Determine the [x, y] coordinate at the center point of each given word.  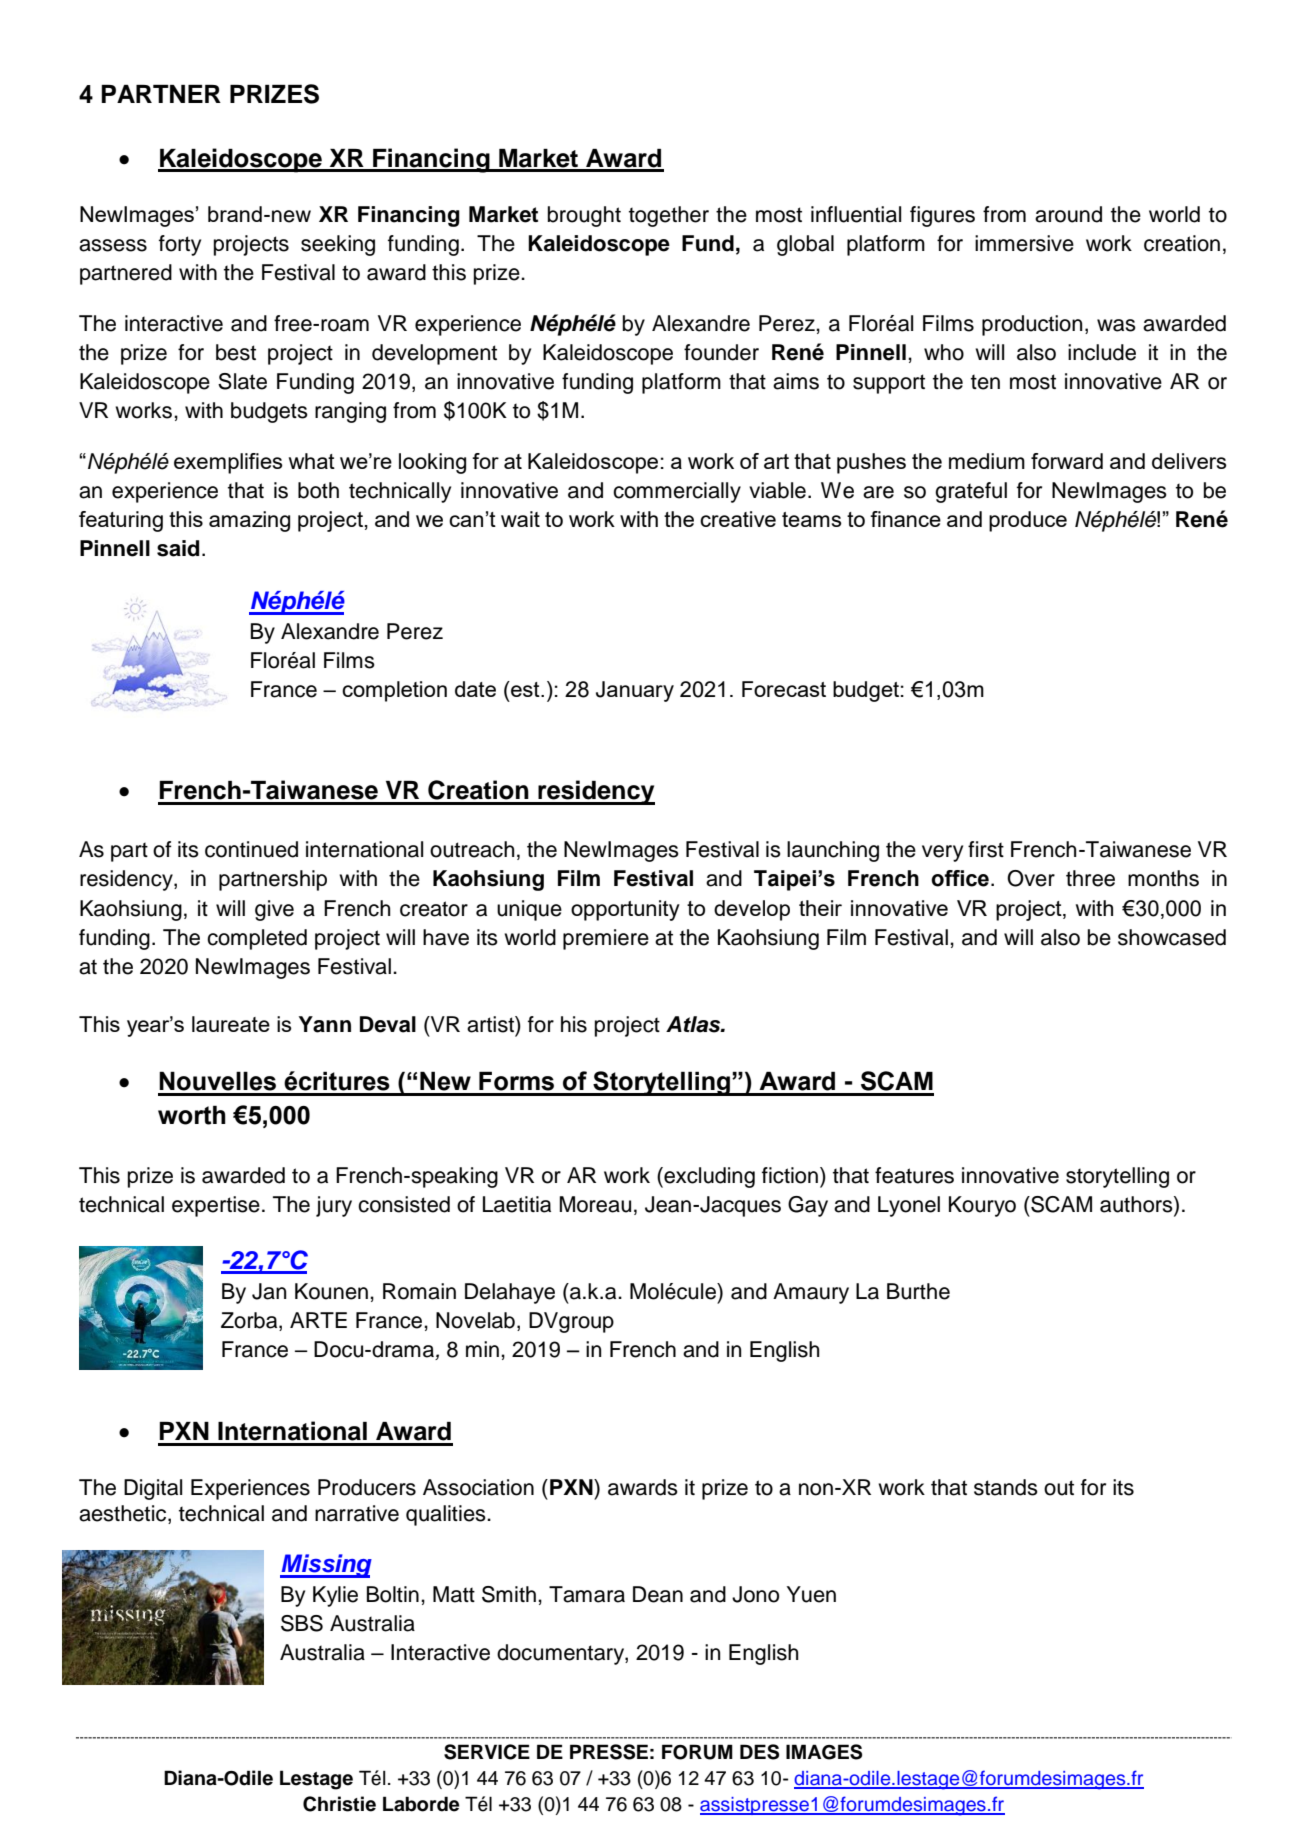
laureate [231, 1024]
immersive [1024, 243]
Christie [339, 1804]
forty [180, 245]
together [669, 216]
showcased [1172, 937]
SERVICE [487, 1752]
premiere [606, 939]
